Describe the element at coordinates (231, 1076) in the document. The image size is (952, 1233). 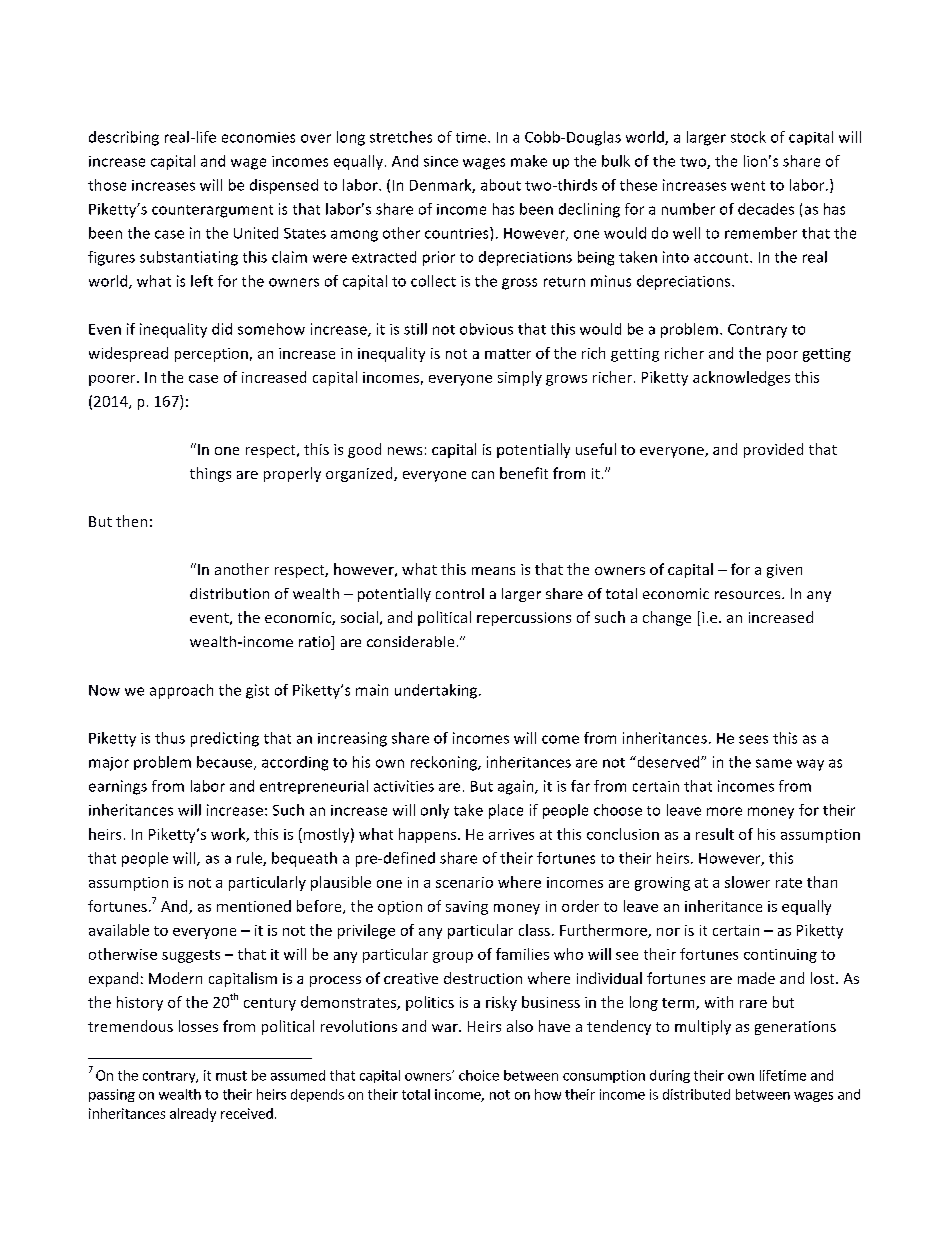
I see `must` at that location.
